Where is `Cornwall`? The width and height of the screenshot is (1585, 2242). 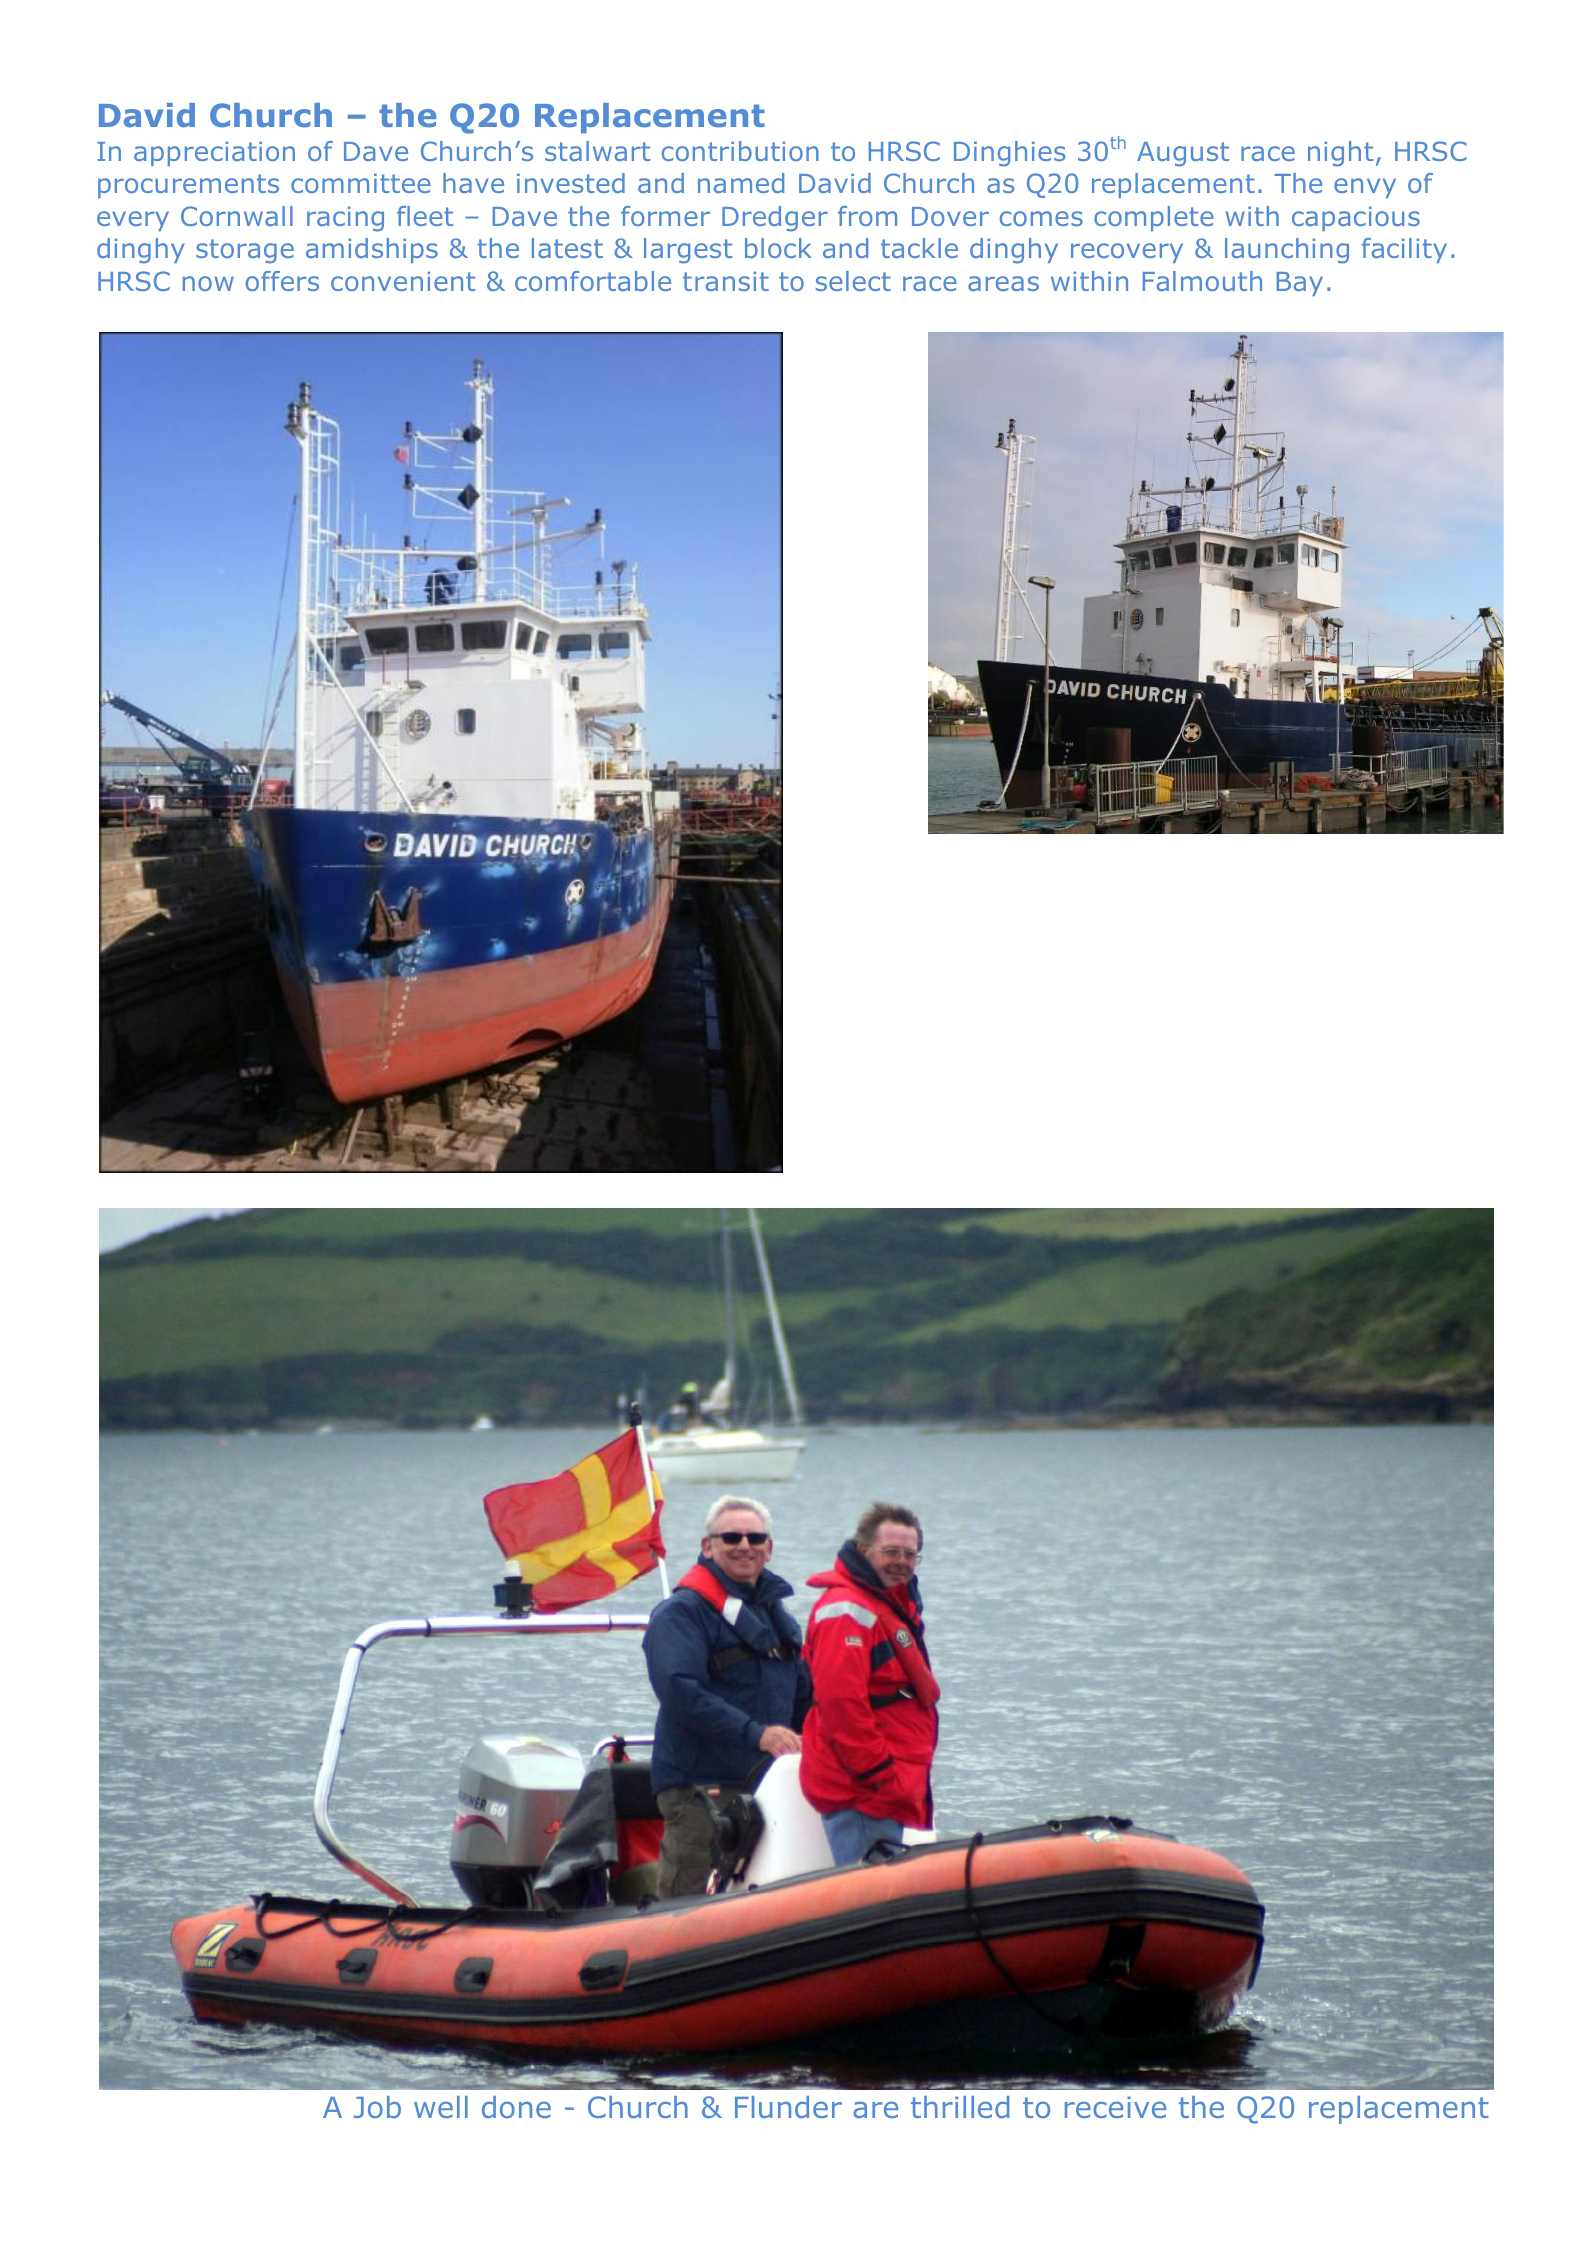
Cornwall is located at coordinates (237, 216).
